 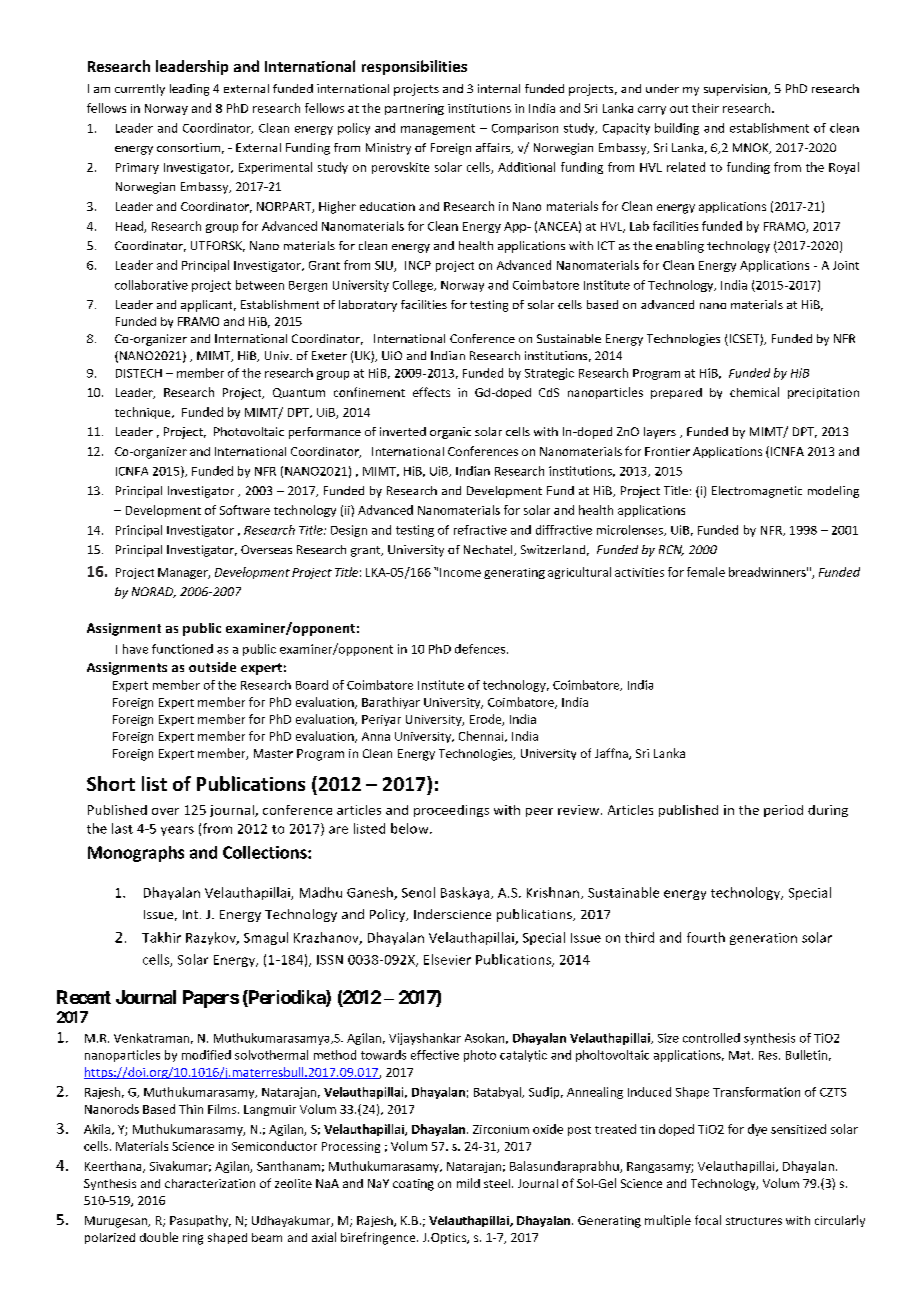 I want to click on Monographs, so click(x=136, y=854).
